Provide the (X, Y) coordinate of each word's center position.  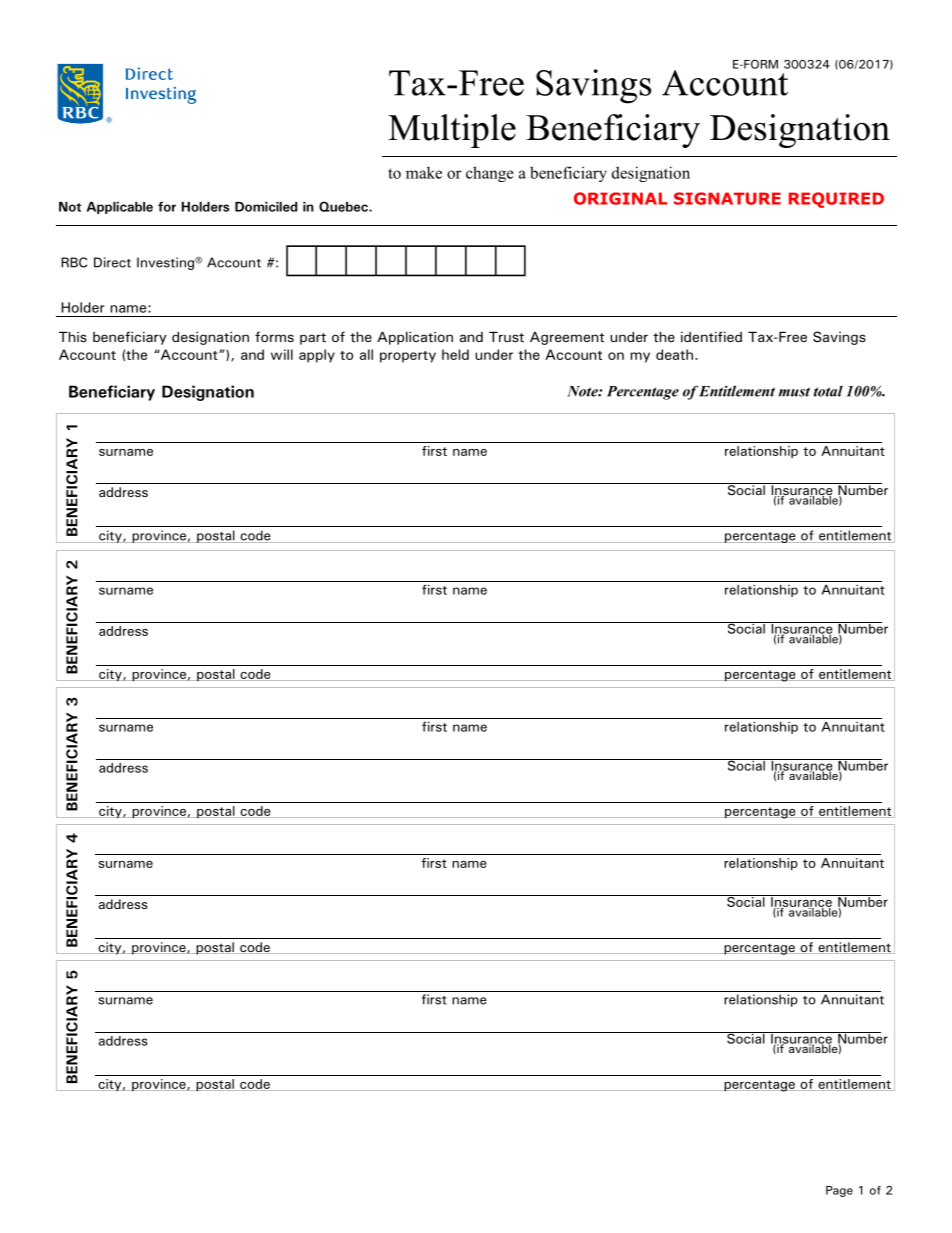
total (828, 391)
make (424, 172)
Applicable (120, 208)
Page (839, 1191)
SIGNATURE (727, 198)
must (794, 392)
